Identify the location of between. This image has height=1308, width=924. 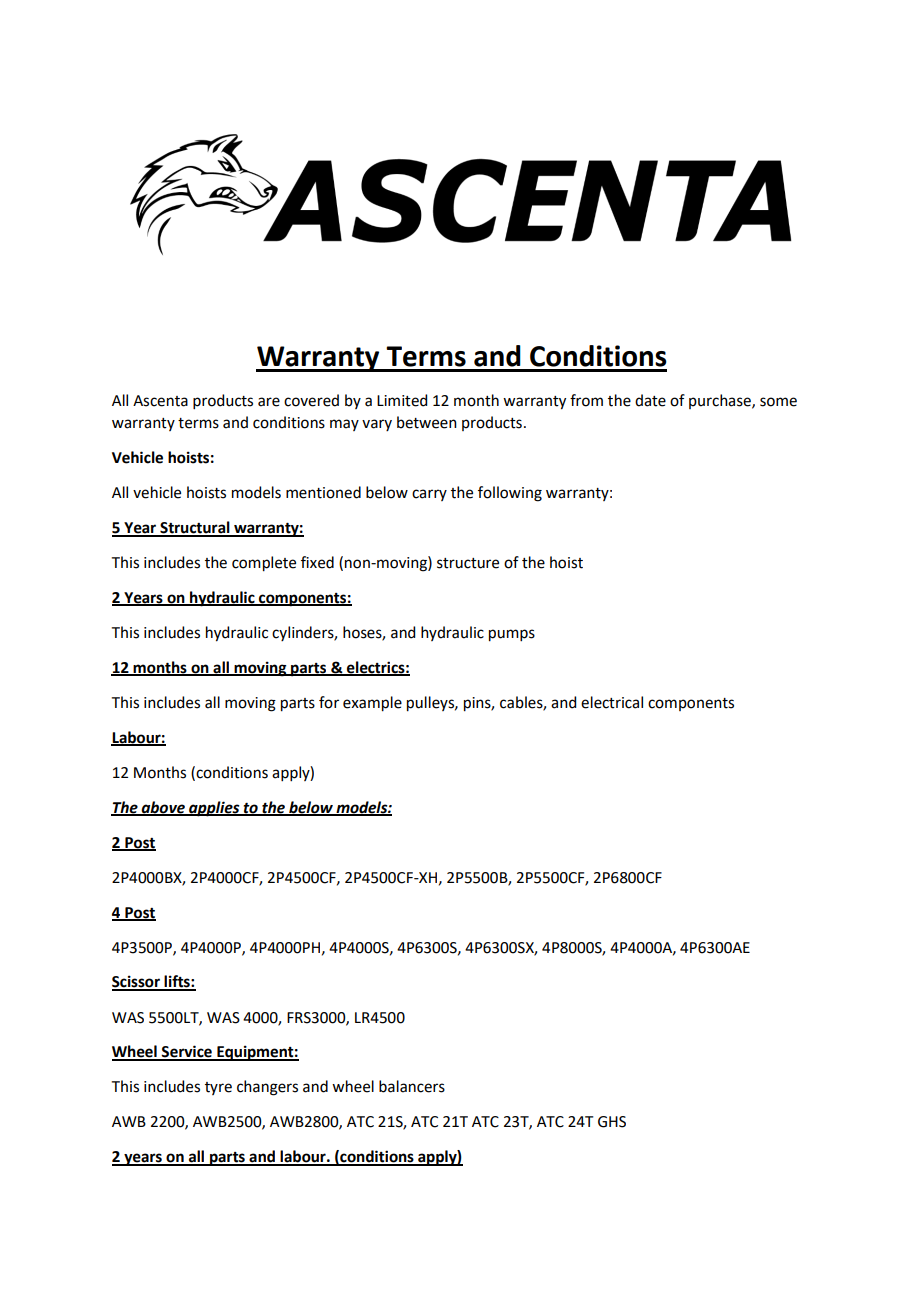
(427, 422).
